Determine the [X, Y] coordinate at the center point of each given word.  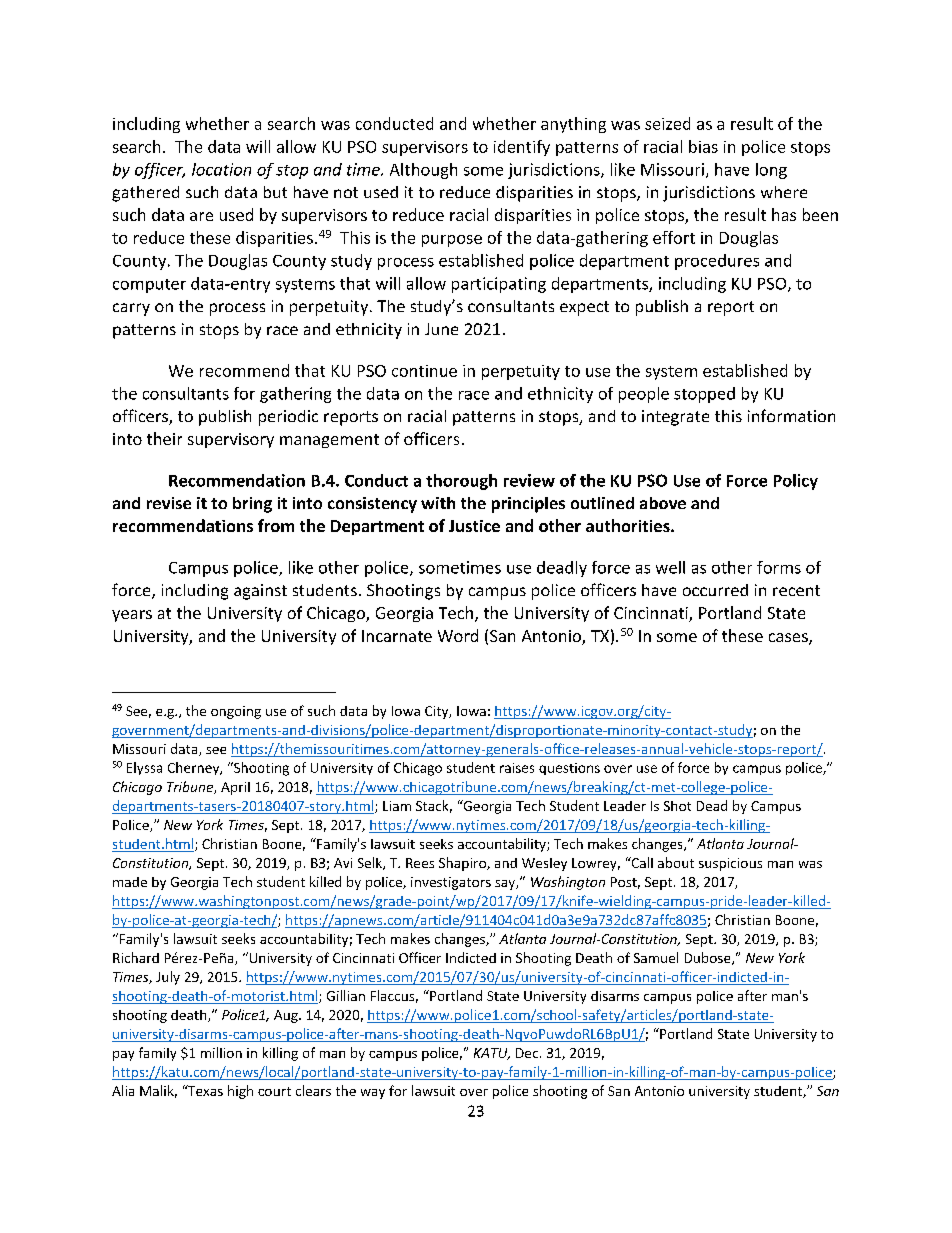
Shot [677, 806]
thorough [461, 482]
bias [703, 146]
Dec [528, 1053]
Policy [796, 482]
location [221, 169]
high [240, 1092]
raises [517, 768]
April [235, 788]
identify [522, 148]
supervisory [231, 440]
